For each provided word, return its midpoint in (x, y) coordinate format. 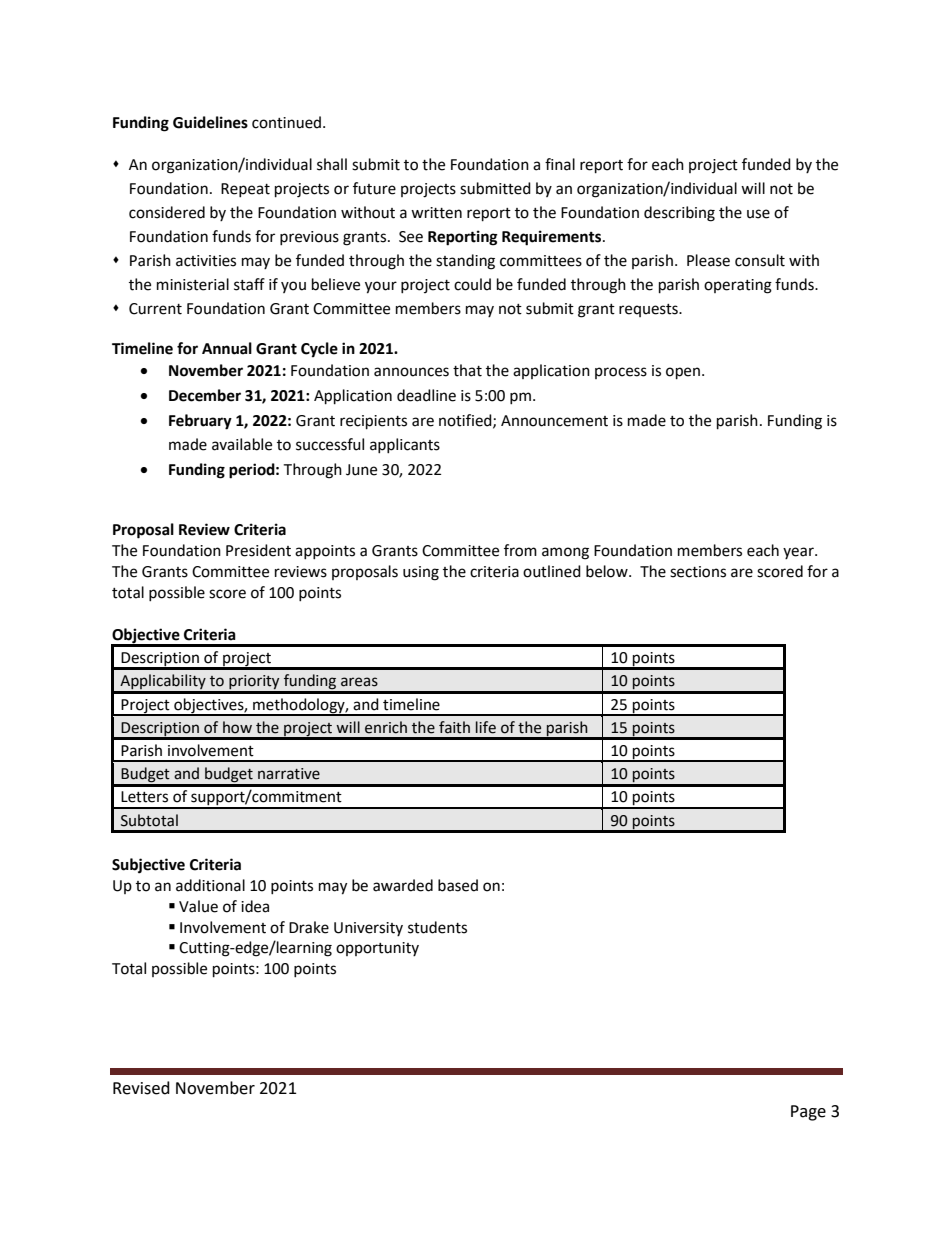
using (421, 573)
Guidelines (210, 122)
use (758, 214)
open (683, 373)
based (458, 885)
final (560, 164)
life (486, 727)
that (467, 370)
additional (210, 885)
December (205, 395)
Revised (141, 1088)
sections (698, 572)
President (258, 550)
